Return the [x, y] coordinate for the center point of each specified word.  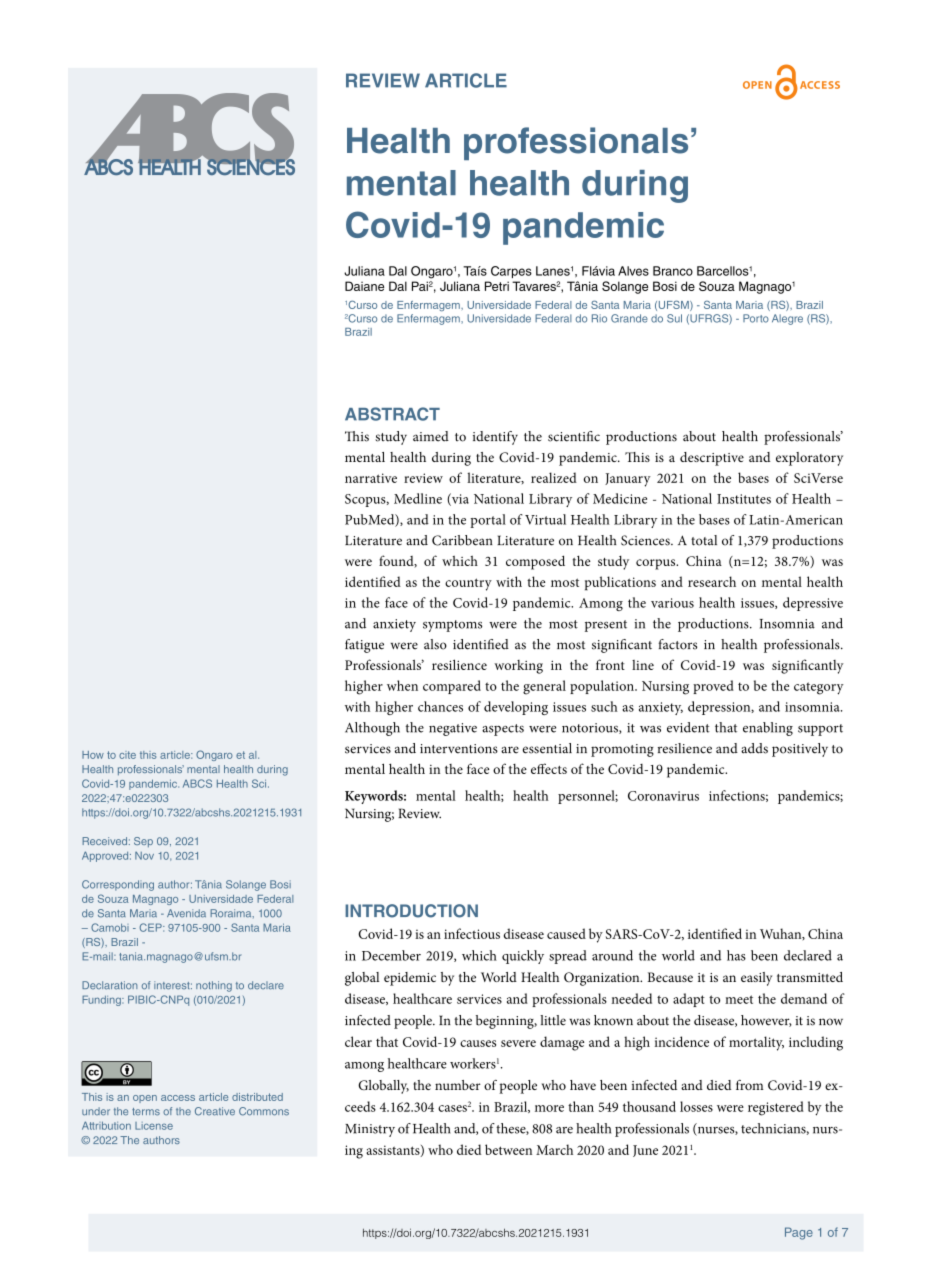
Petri [497, 286]
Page [799, 1233]
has [736, 955]
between [508, 1149]
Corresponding [118, 885]
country [468, 584]
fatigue [364, 646]
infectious [472, 933]
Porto [756, 318]
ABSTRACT [392, 414]
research [712, 581]
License [154, 1126]
